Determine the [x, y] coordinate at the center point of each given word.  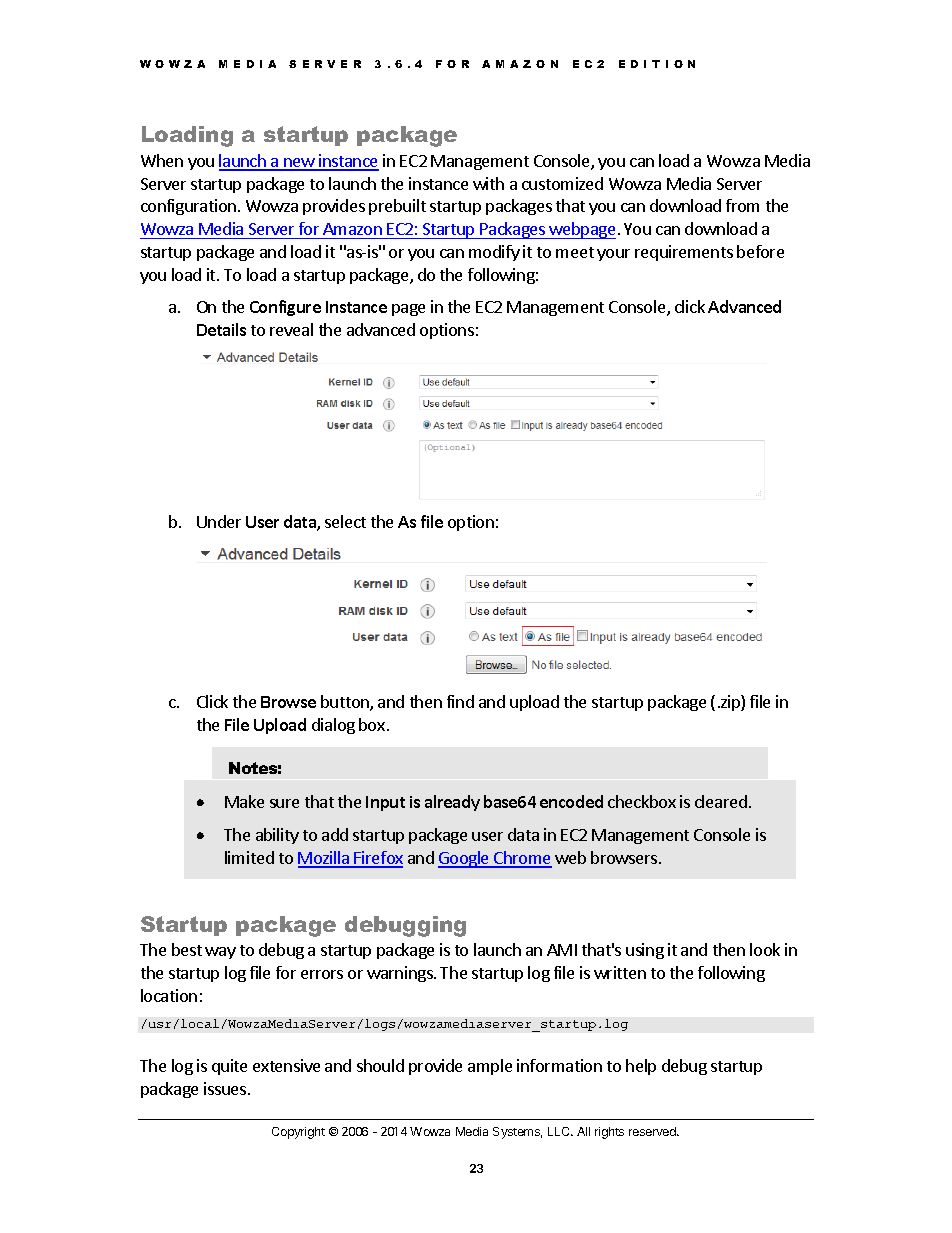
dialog [333, 726]
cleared [721, 801]
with [488, 183]
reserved [653, 1131]
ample [490, 1067]
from [742, 205]
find [460, 701]
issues [226, 1088]
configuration [188, 207]
